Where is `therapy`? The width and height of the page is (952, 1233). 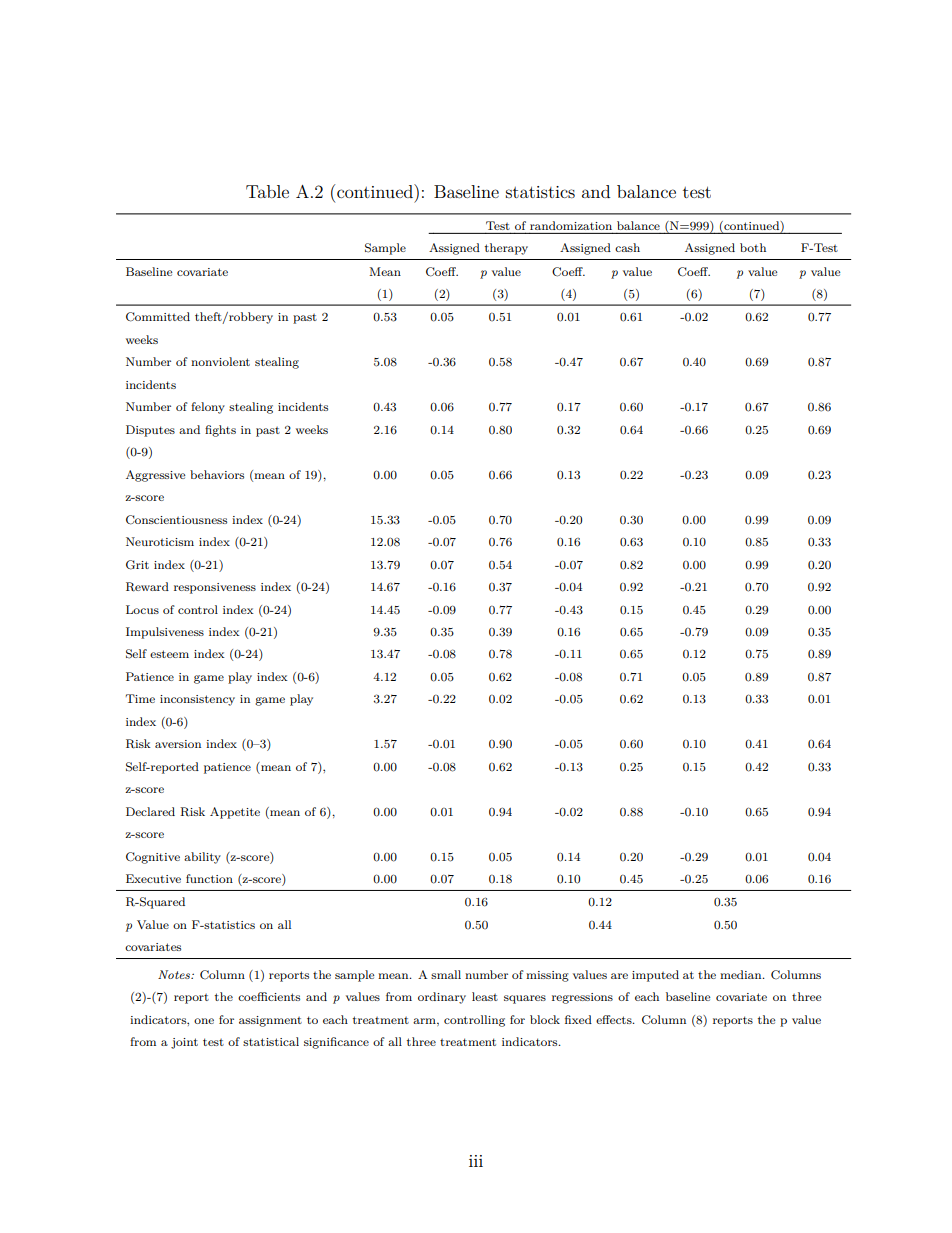
therapy is located at coordinates (506, 249).
